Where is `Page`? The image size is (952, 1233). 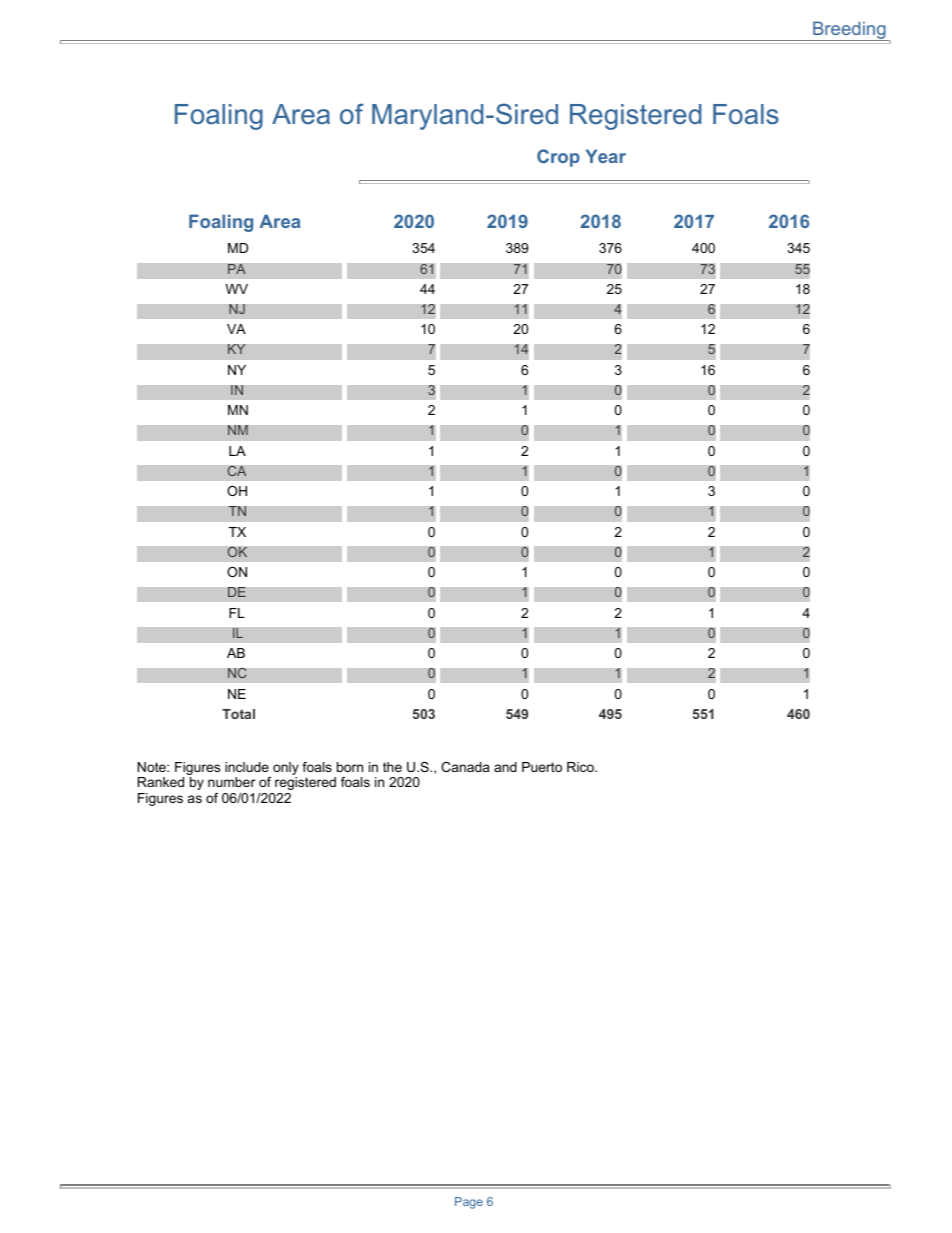
Page is located at coordinates (469, 1203).
